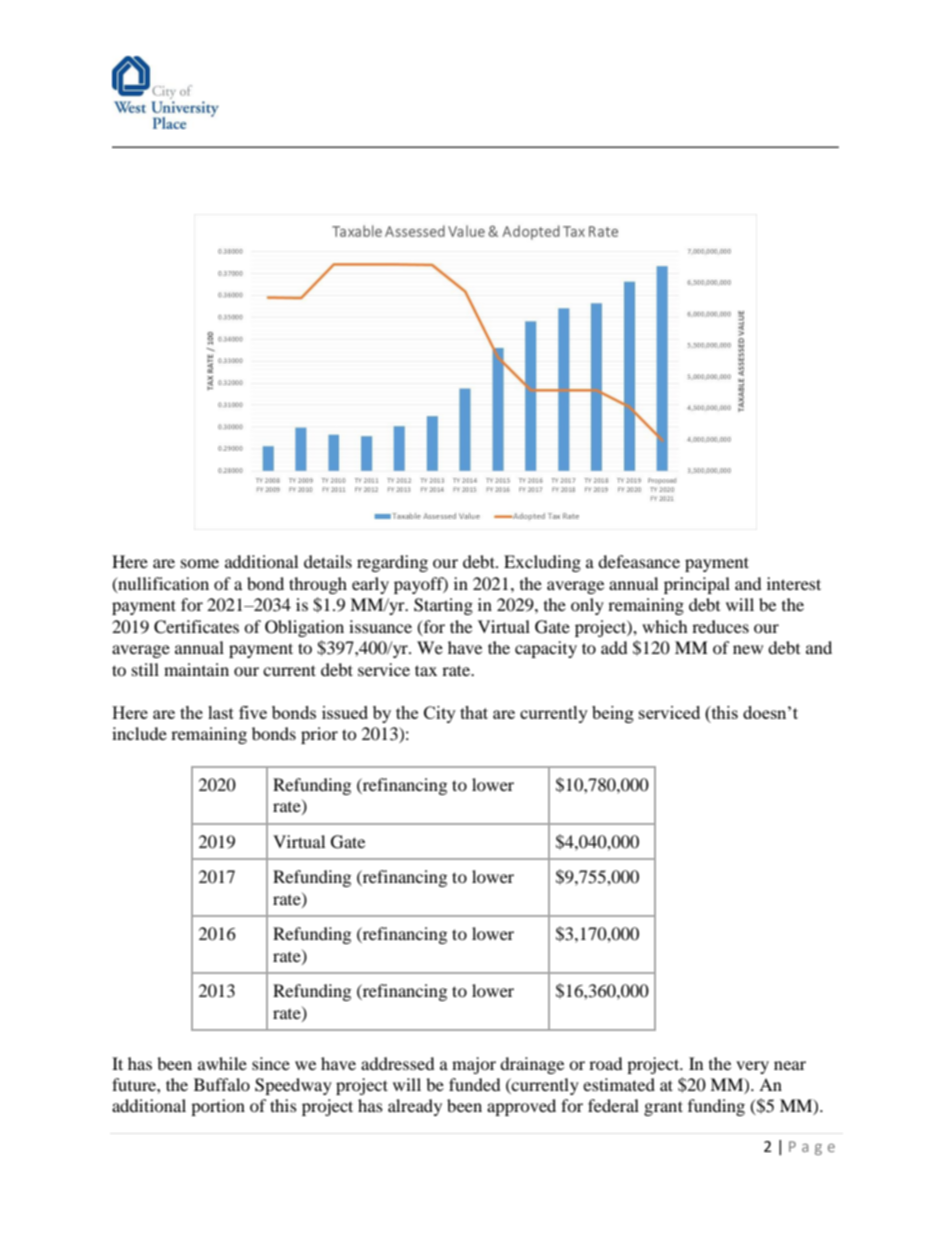 This document has width=952, height=1233. I want to click on awhile, so click(222, 1063).
